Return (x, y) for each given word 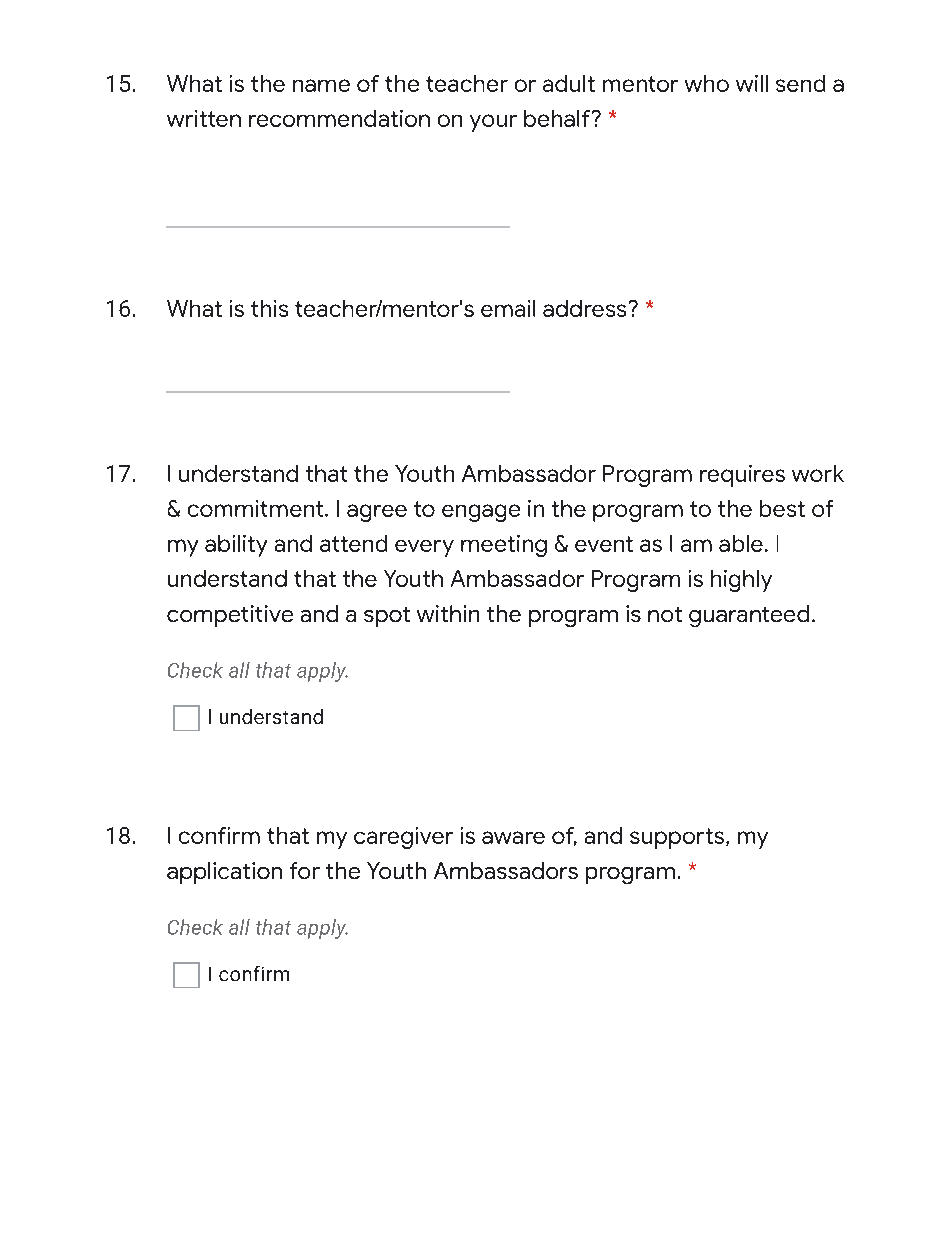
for (305, 870)
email (508, 308)
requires (742, 476)
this (269, 308)
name (321, 85)
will (752, 83)
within (448, 613)
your (493, 123)
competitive (230, 616)
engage (481, 513)
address (584, 308)
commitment (255, 508)
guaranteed (749, 616)
